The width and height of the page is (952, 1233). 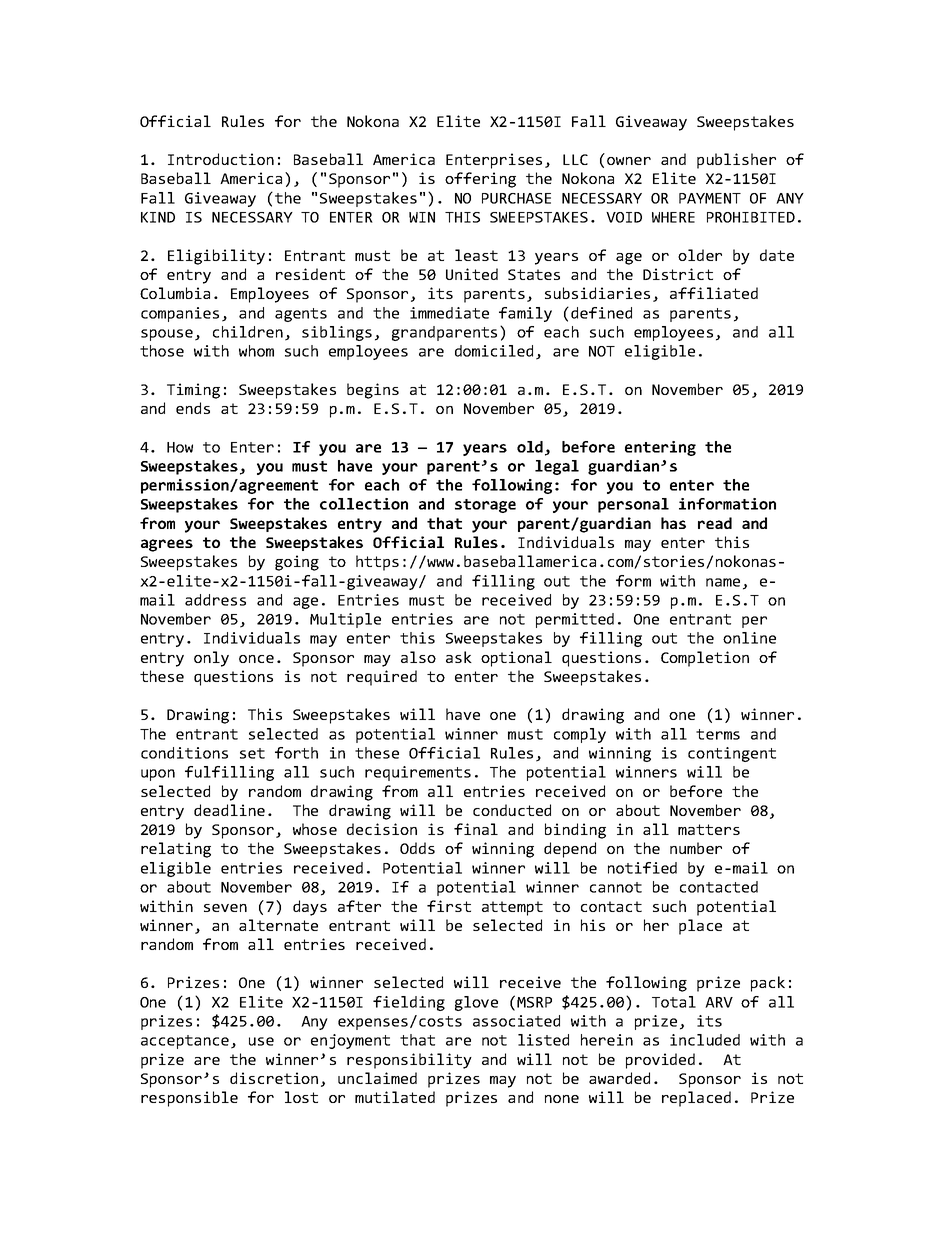 I want to click on responsibility, so click(x=409, y=1061).
